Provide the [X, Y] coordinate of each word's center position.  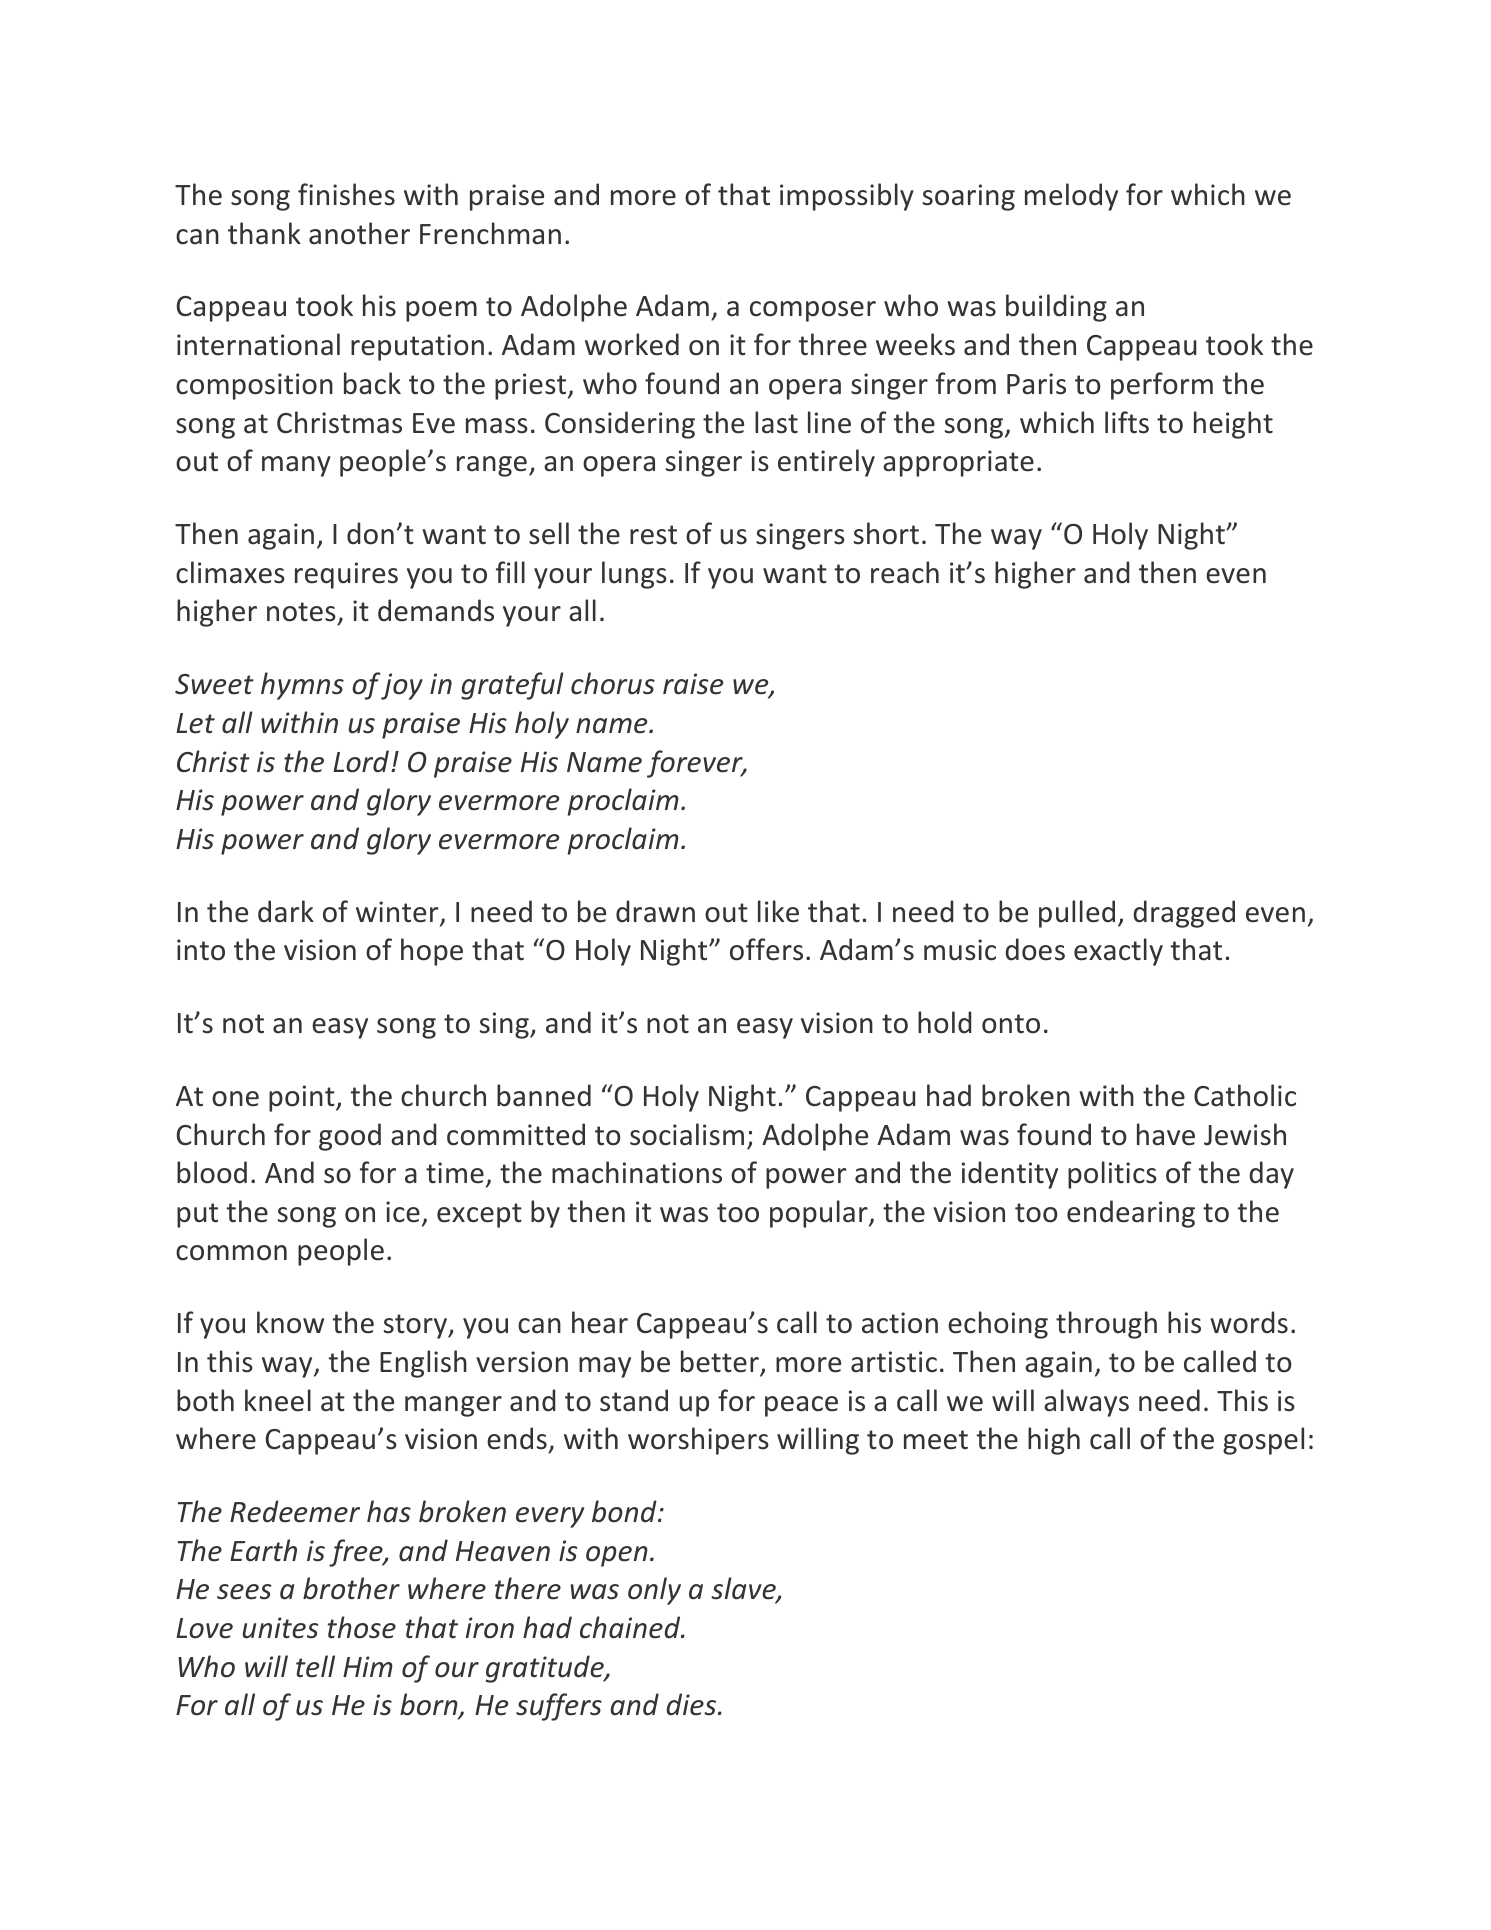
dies [692, 1704]
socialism [687, 1134]
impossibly [847, 197]
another [359, 233]
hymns [302, 686]
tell [315, 1666]
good [350, 1137]
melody [1071, 197]
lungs [634, 575]
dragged [1184, 914]
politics [1112, 1175]
